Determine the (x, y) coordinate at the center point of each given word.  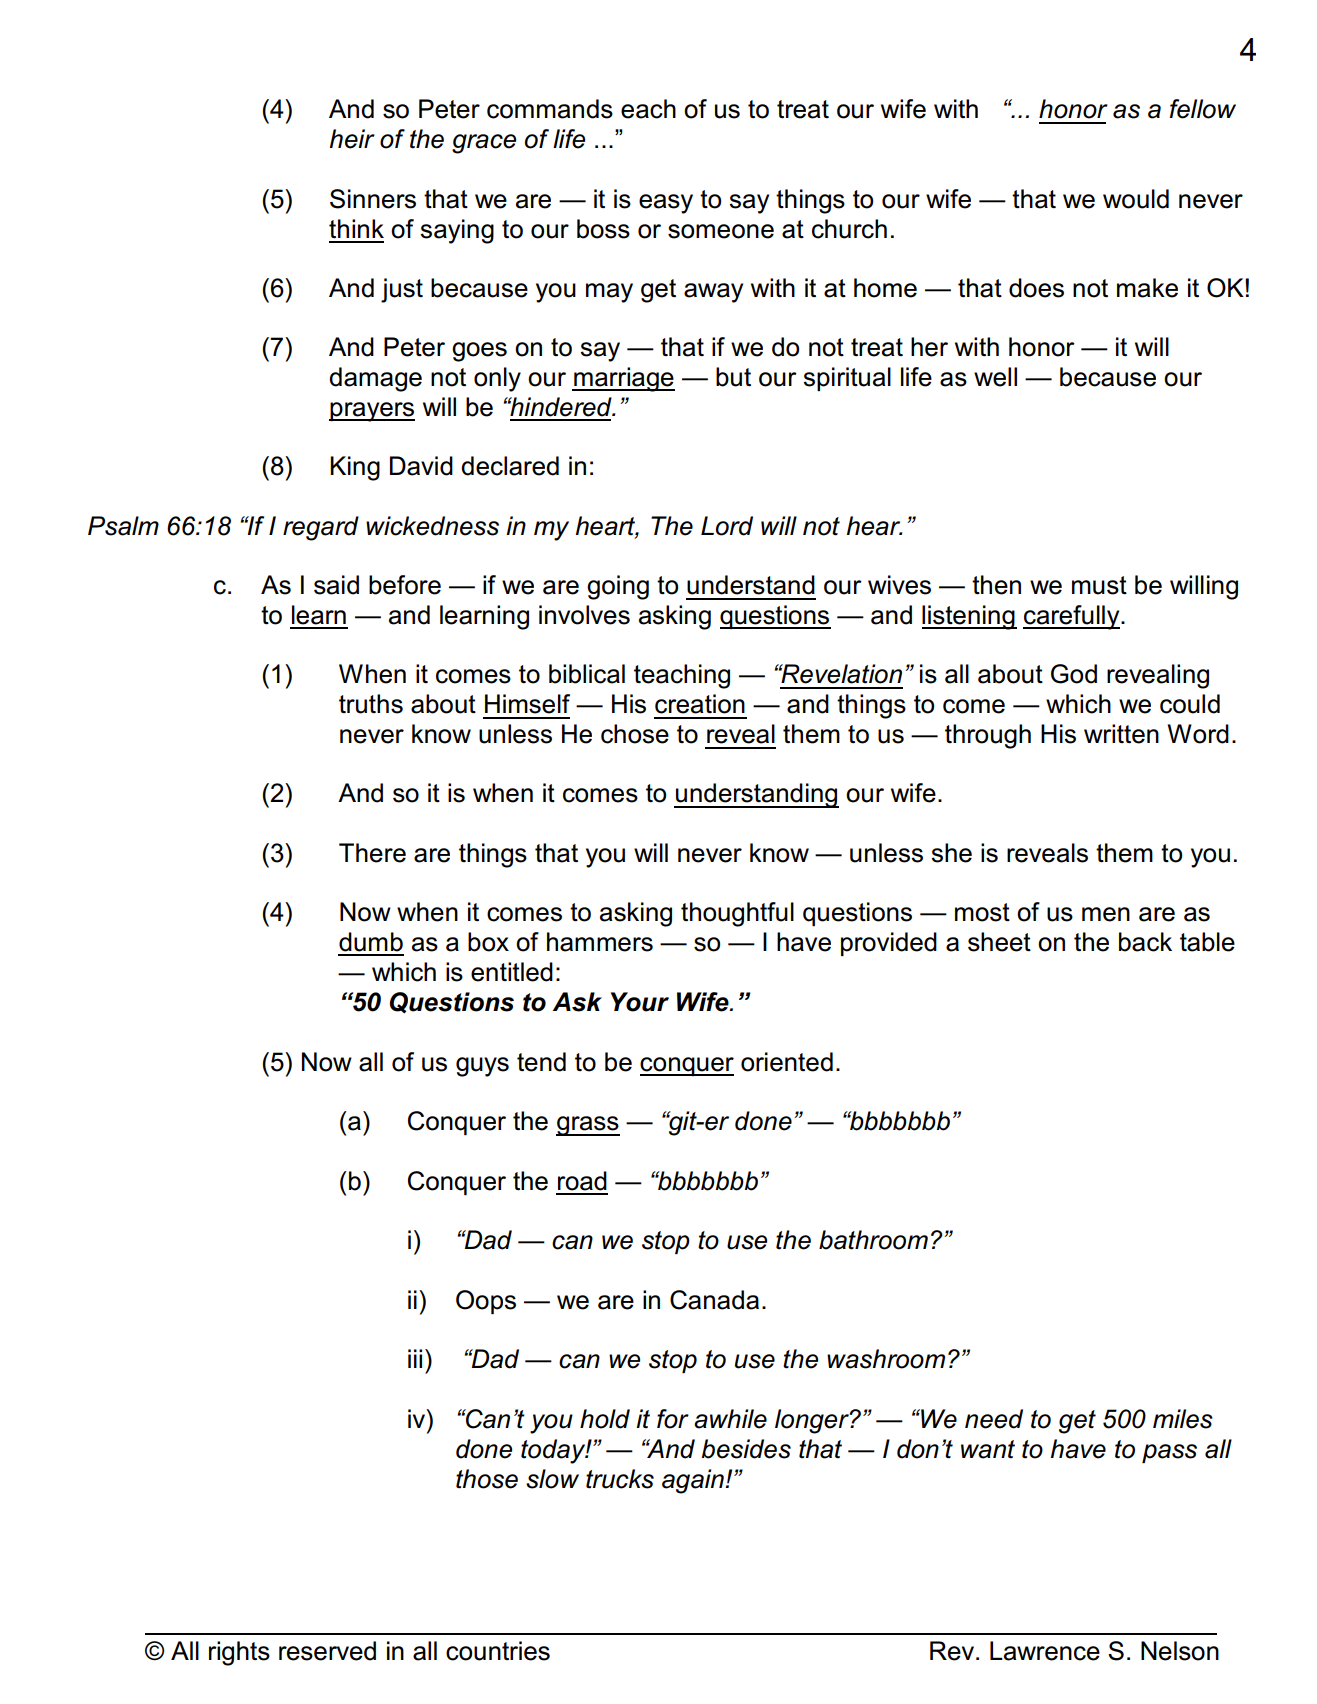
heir (352, 139)
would (1136, 199)
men (1106, 914)
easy (666, 204)
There (372, 853)
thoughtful (737, 914)
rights (239, 1653)
